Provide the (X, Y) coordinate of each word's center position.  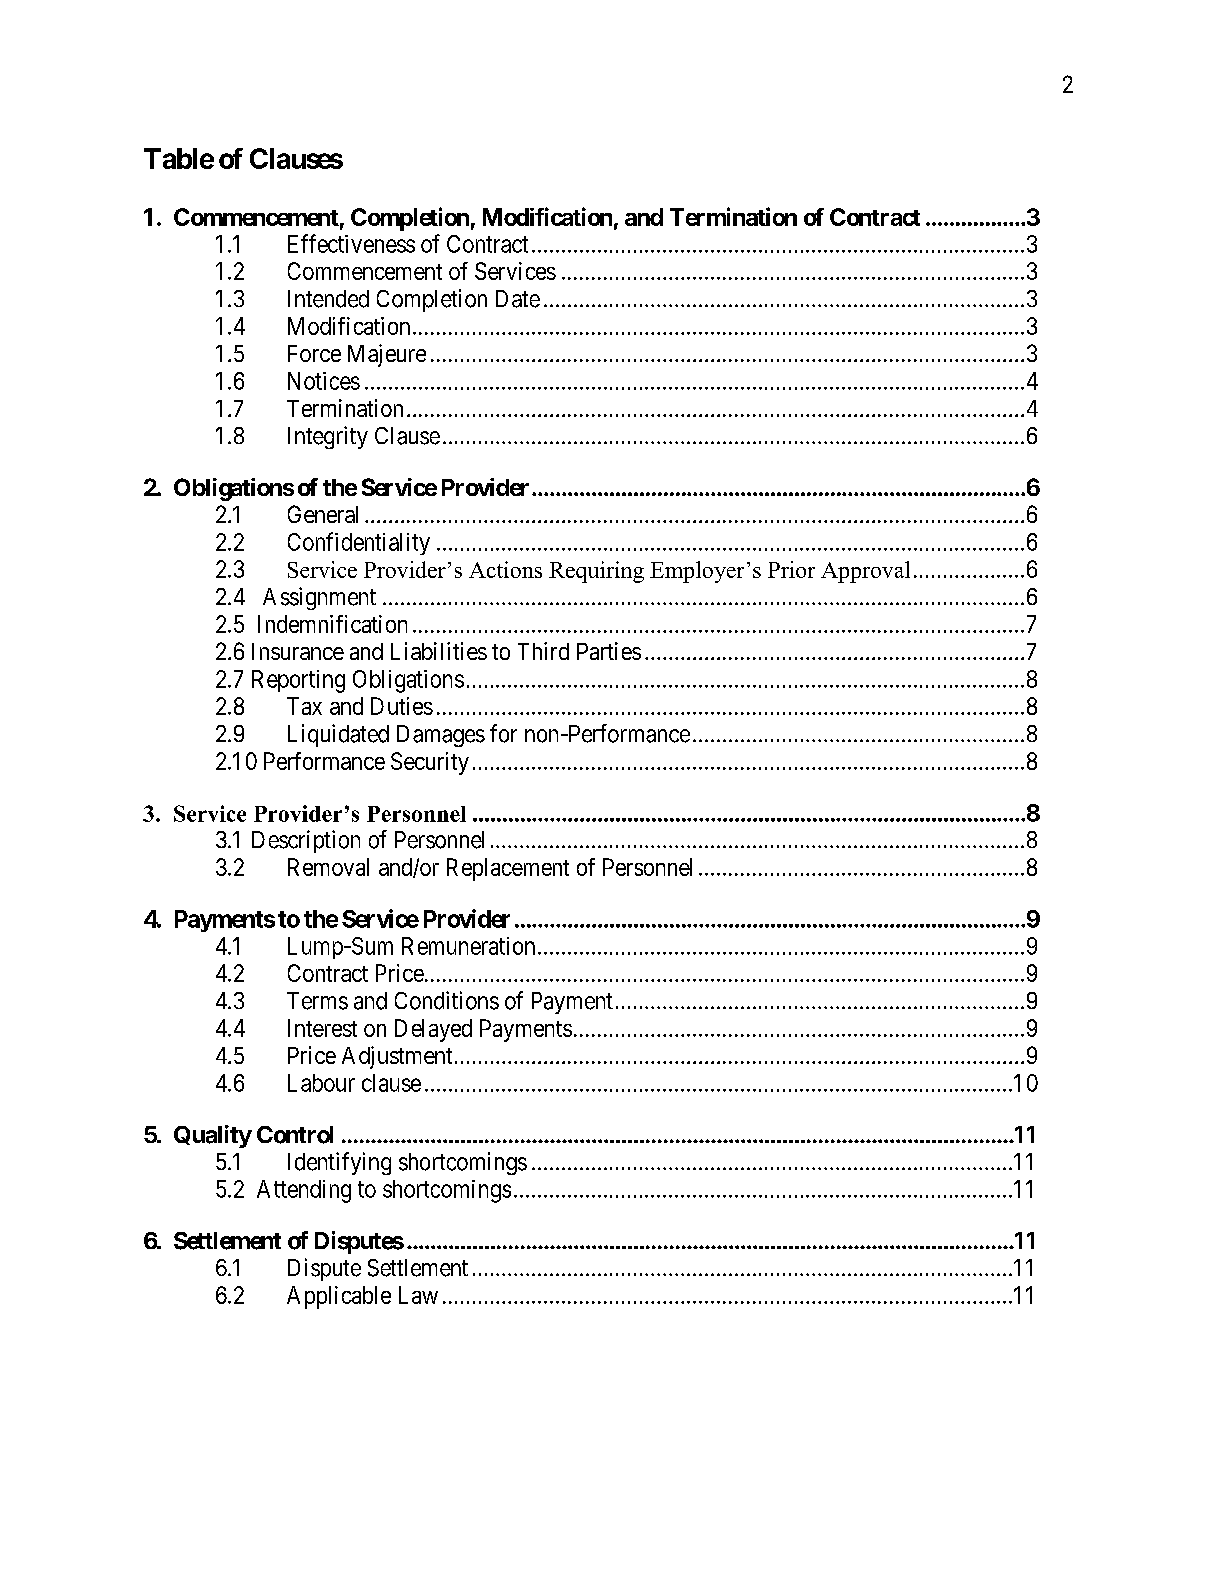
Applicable (339, 1297)
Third (543, 651)
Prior (791, 569)
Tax (304, 706)
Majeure (387, 355)
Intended (328, 299)
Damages (441, 736)
